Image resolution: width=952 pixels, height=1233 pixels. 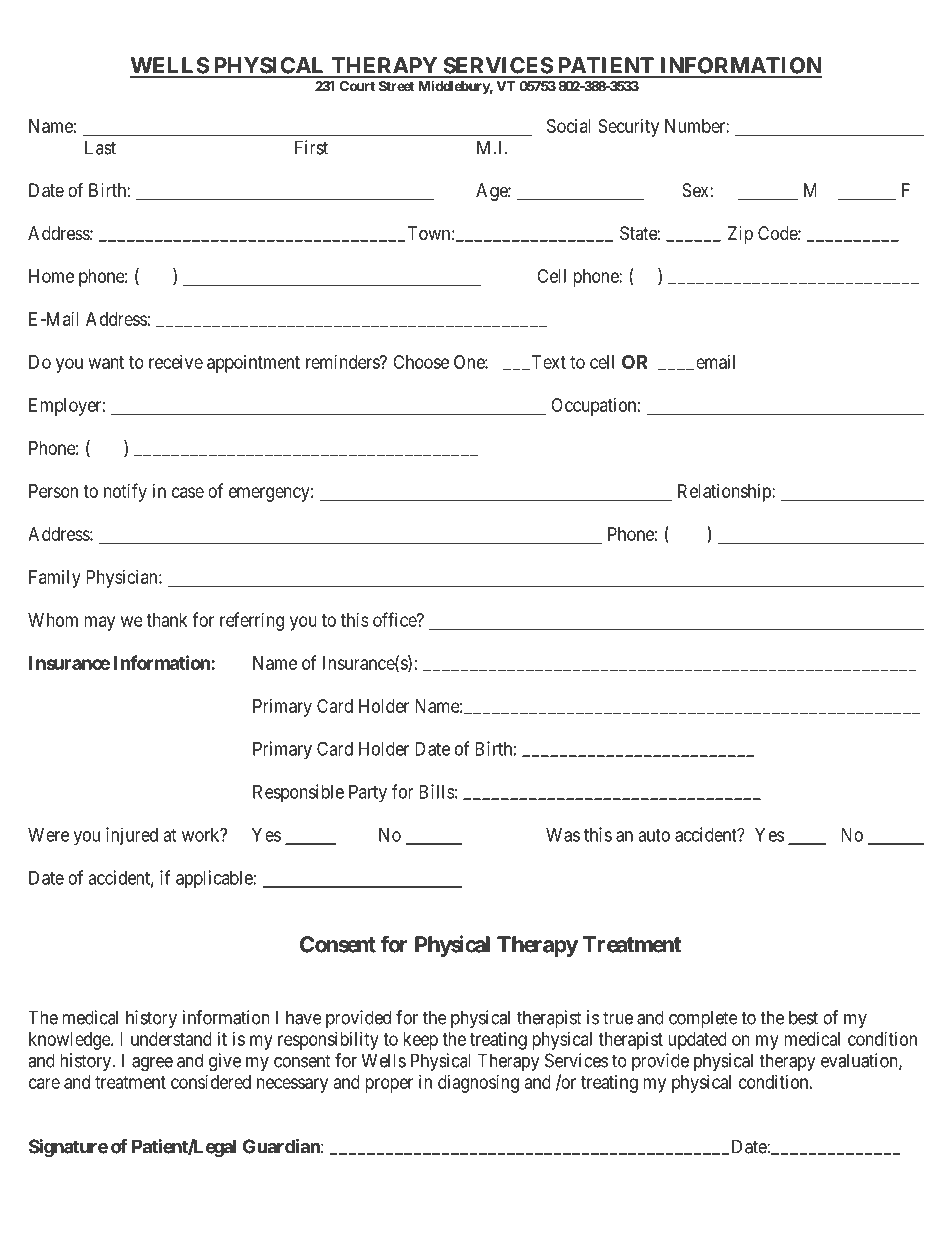 I want to click on Choose, so click(x=421, y=362).
